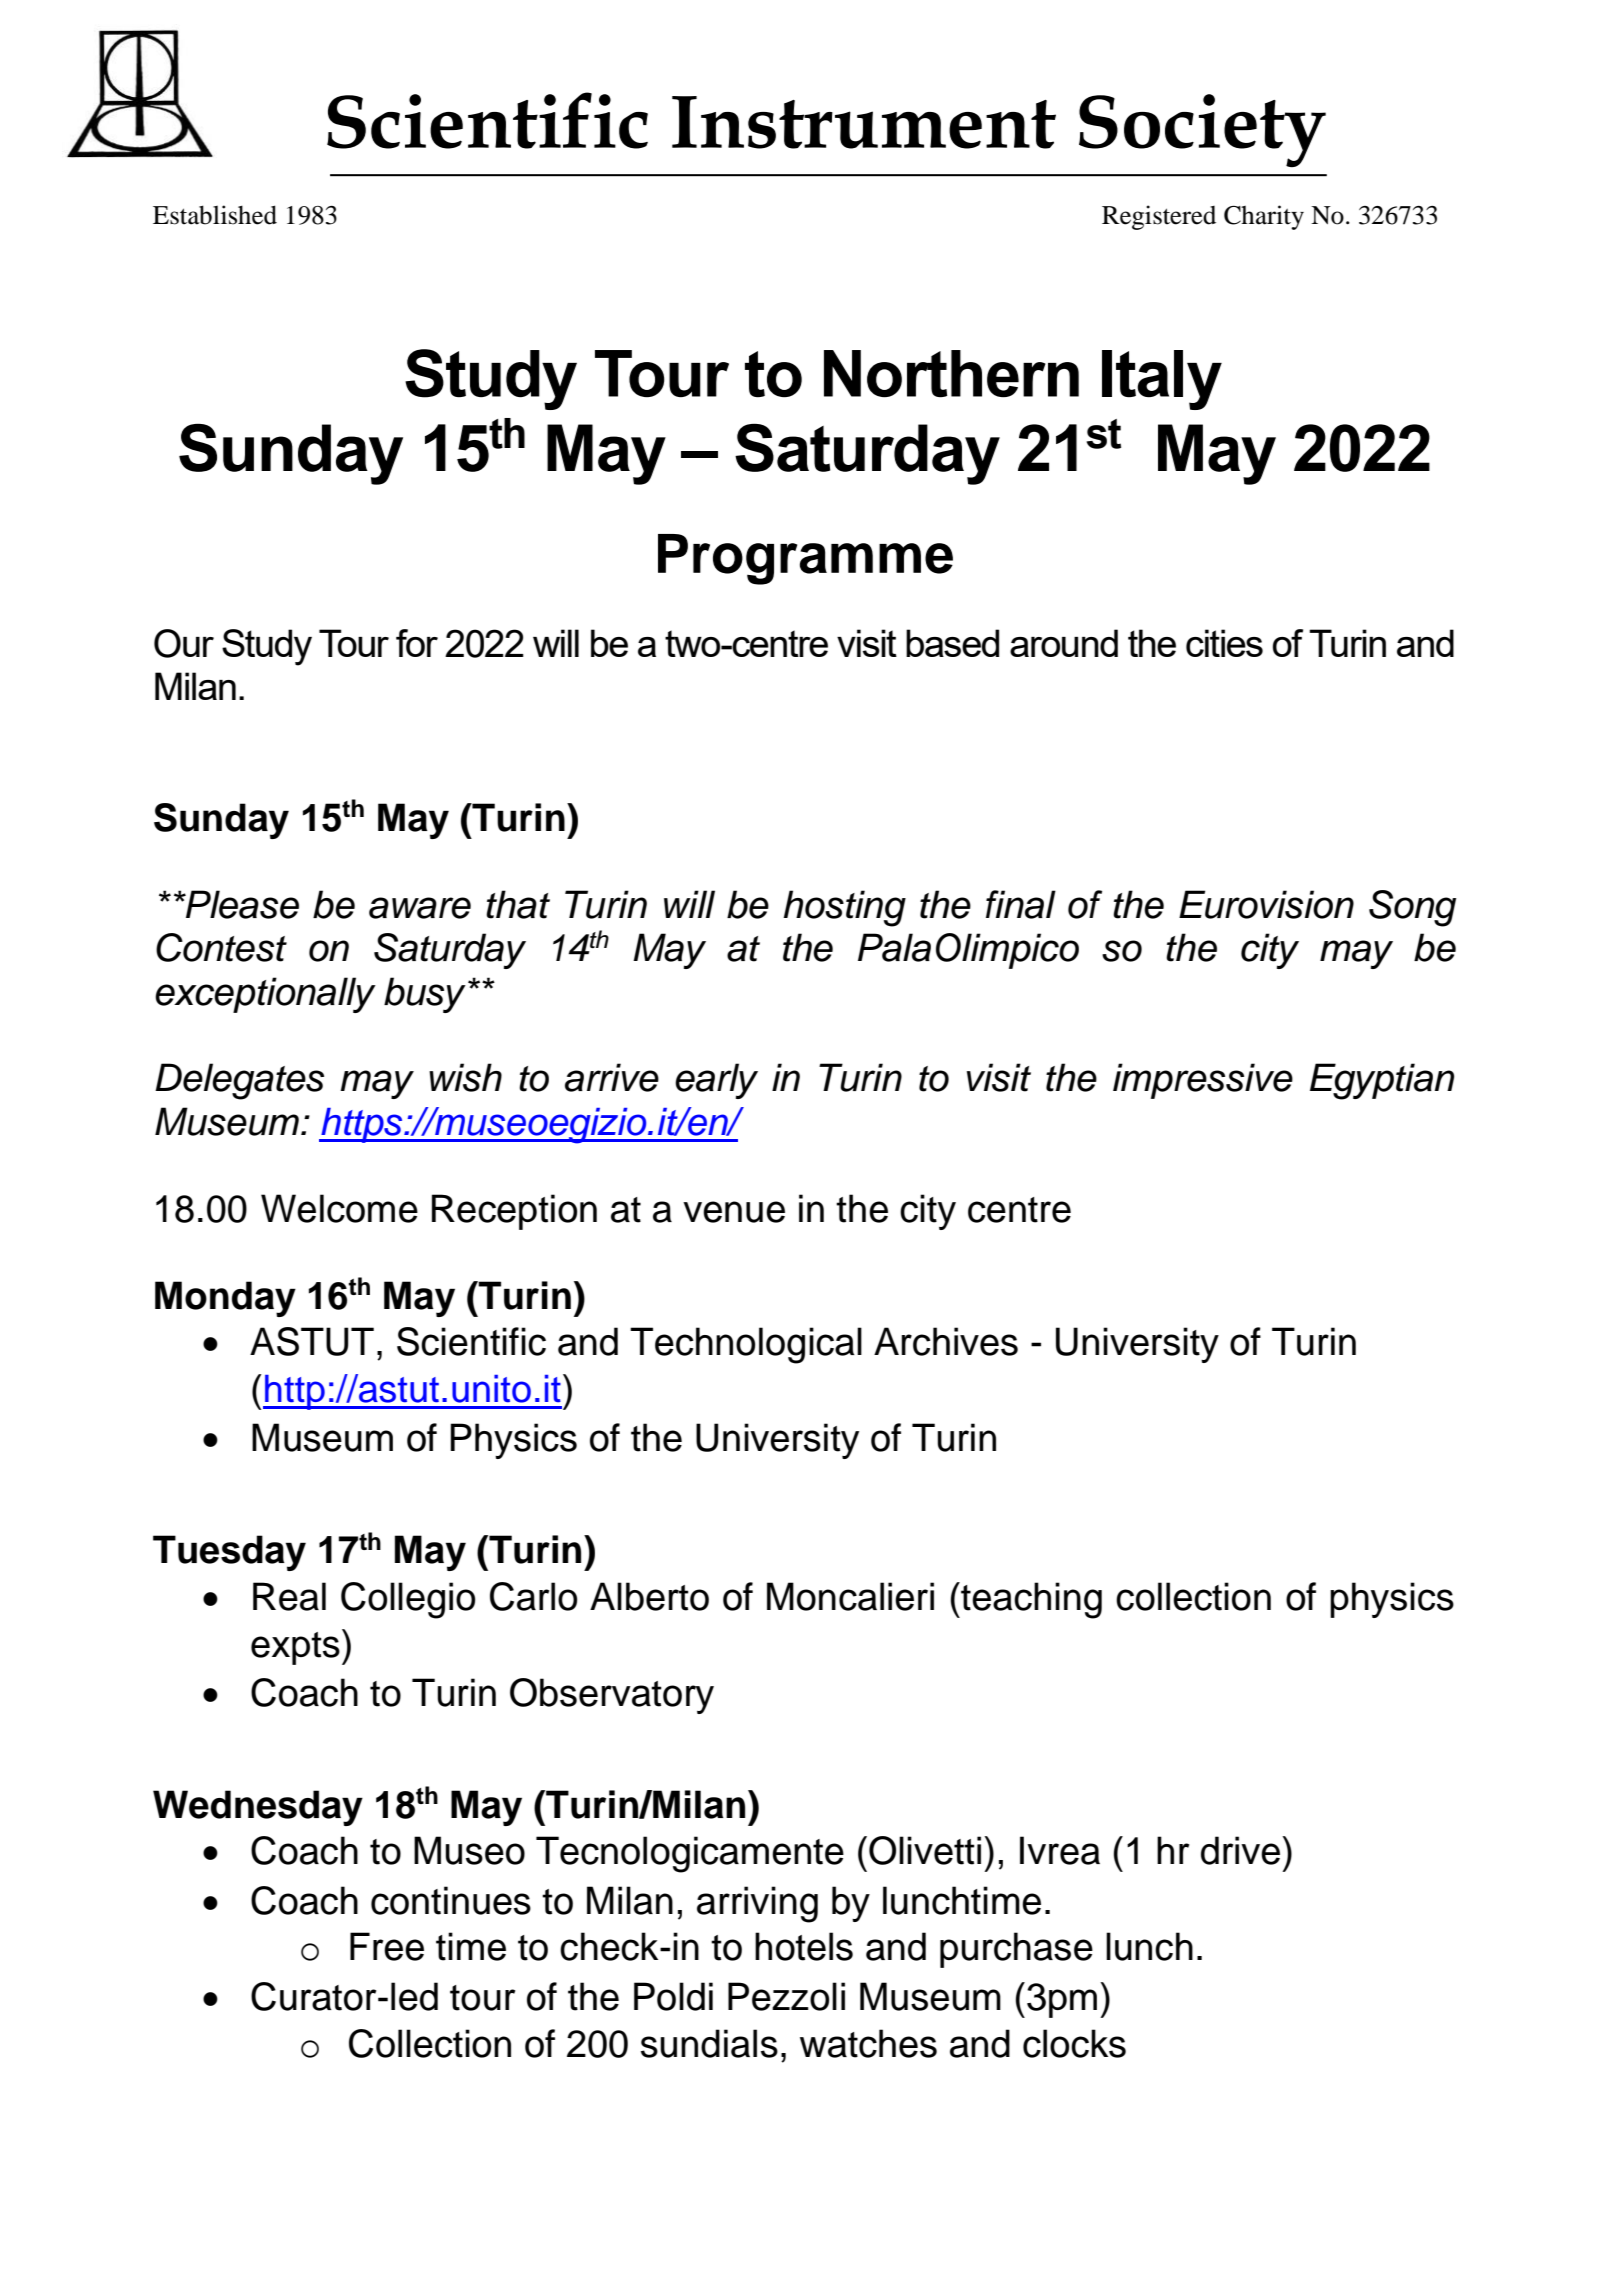 The height and width of the screenshot is (2274, 1608). I want to click on Free, so click(387, 1946).
